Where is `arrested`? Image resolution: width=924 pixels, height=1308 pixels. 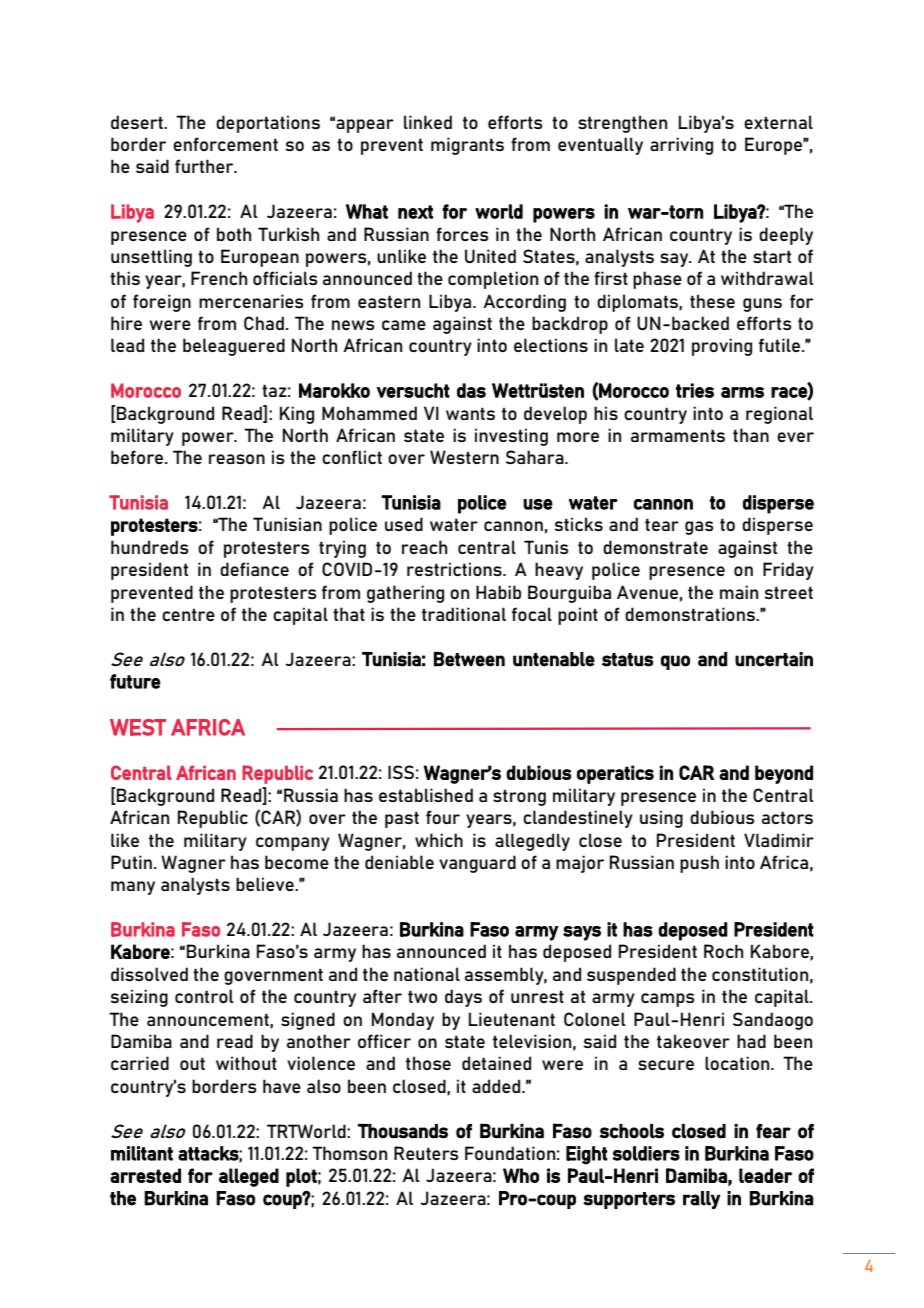
arrested is located at coordinates (145, 1175).
